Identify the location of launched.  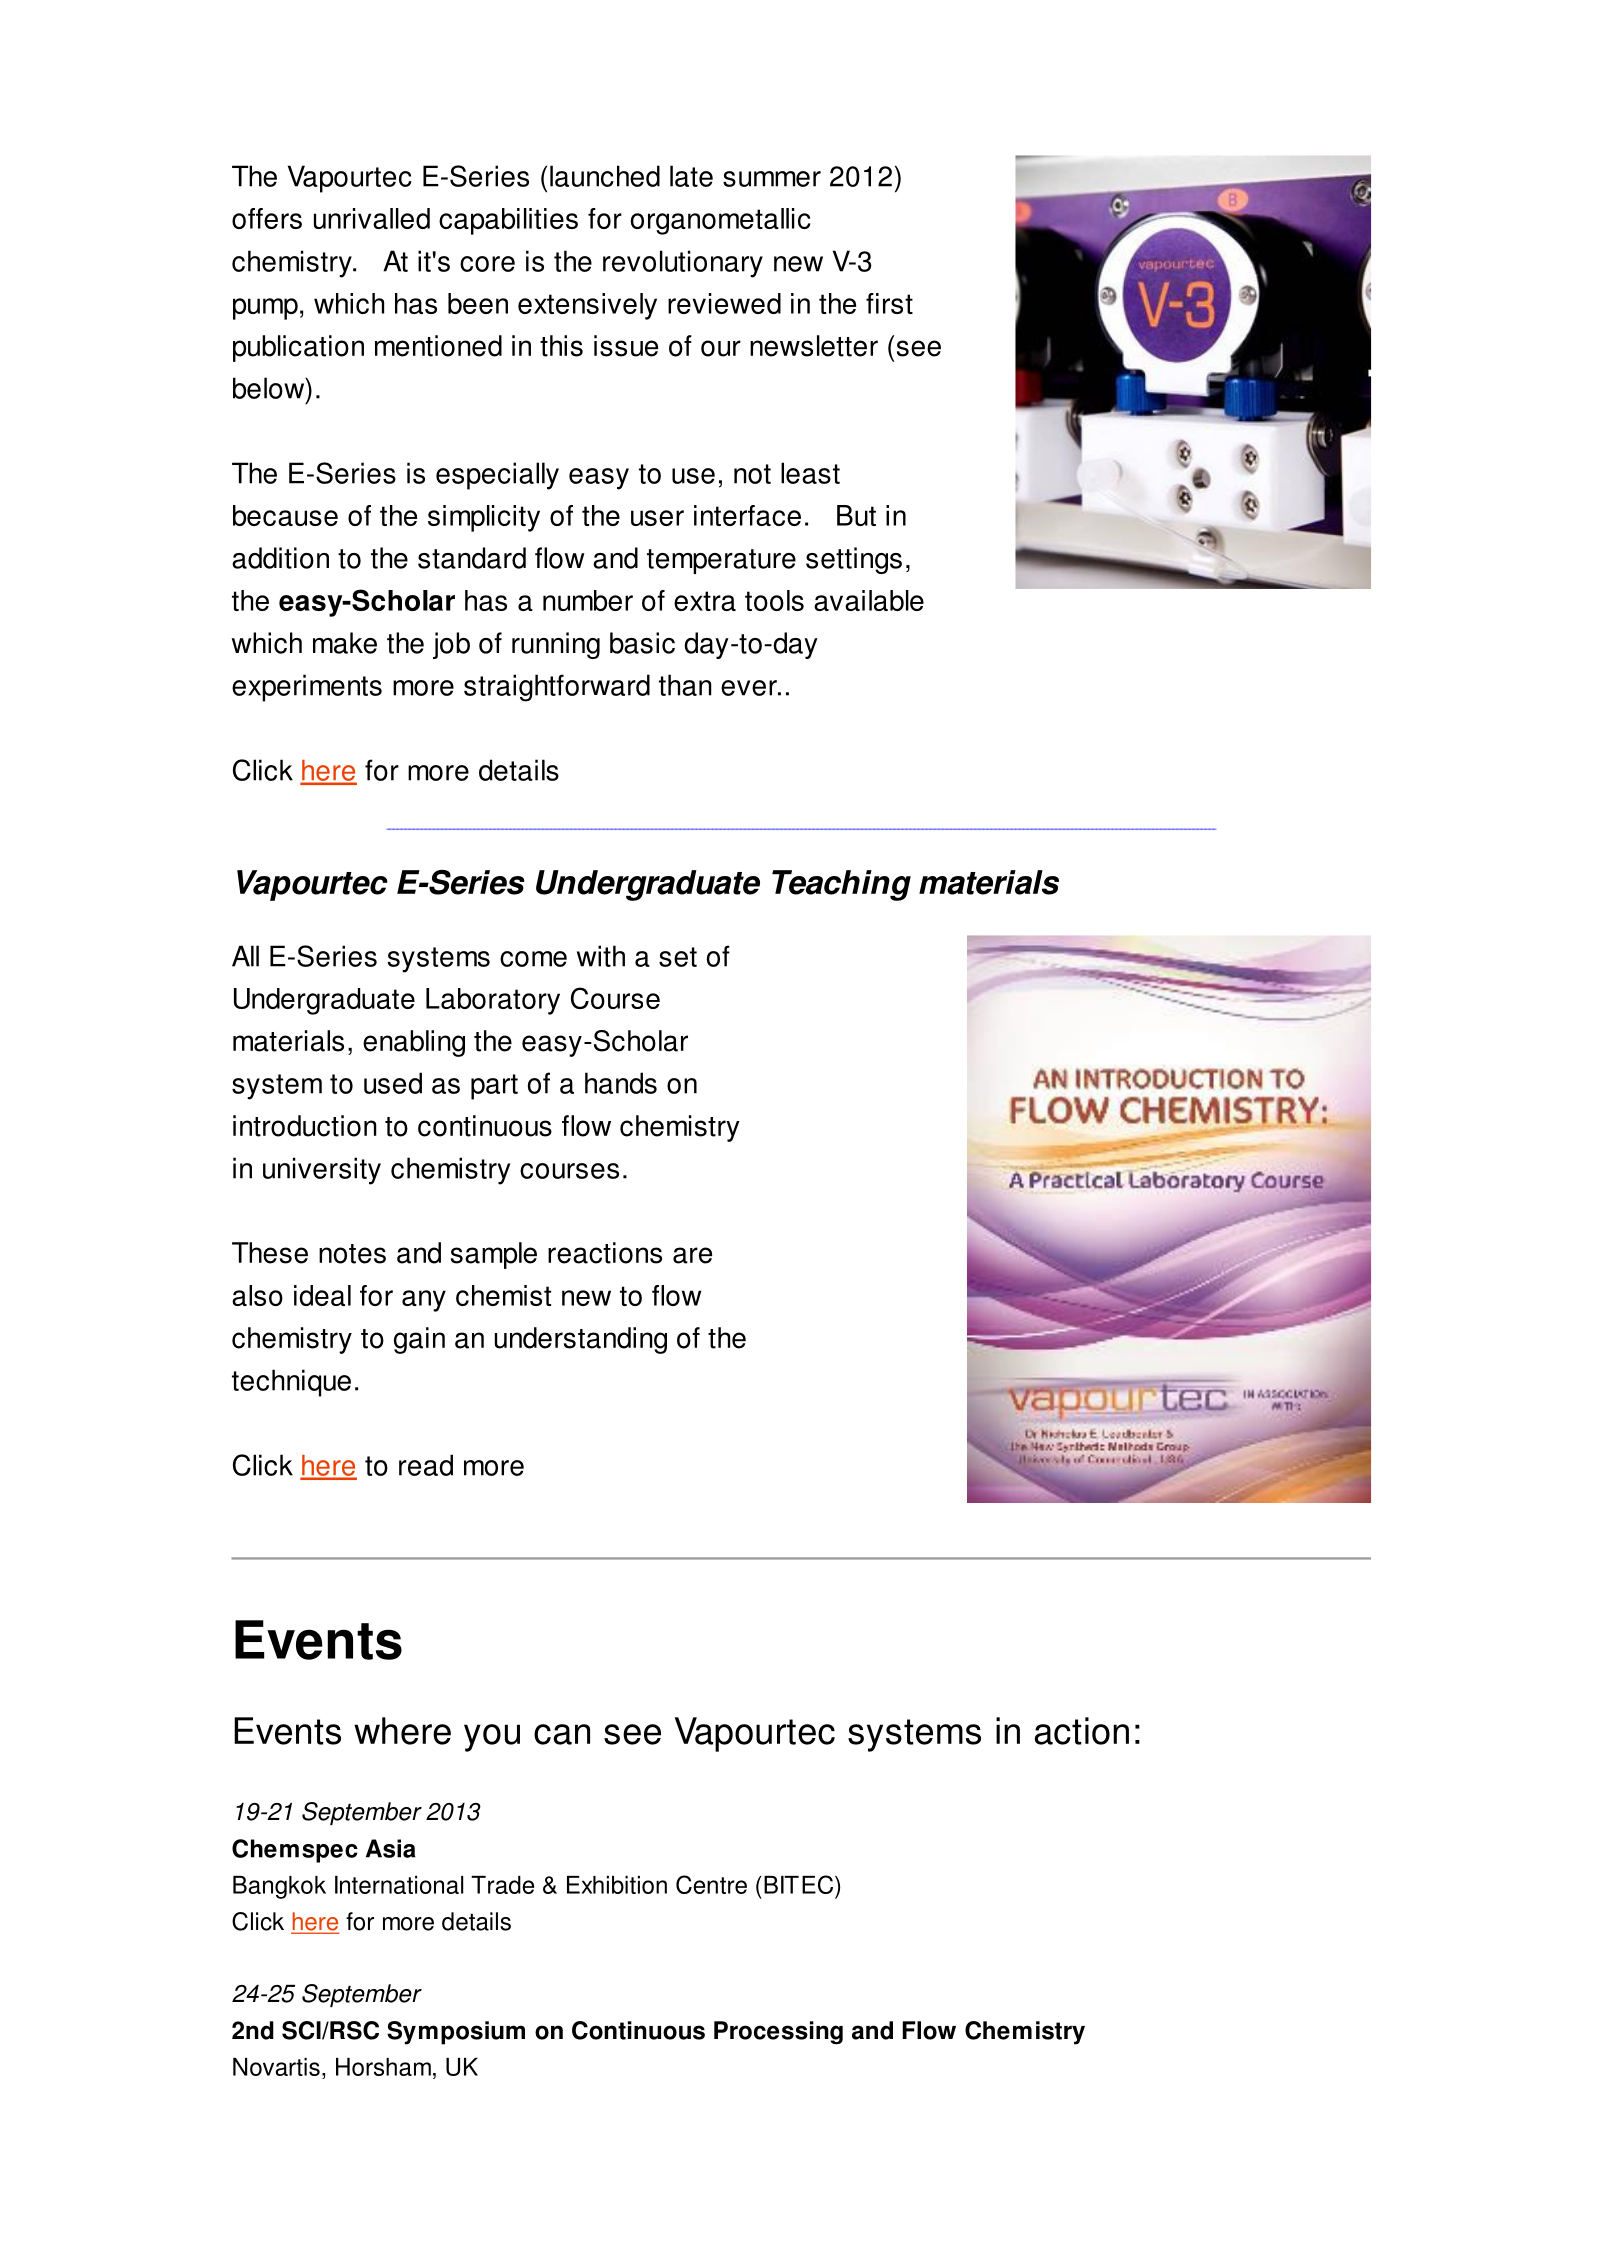
(605, 176).
